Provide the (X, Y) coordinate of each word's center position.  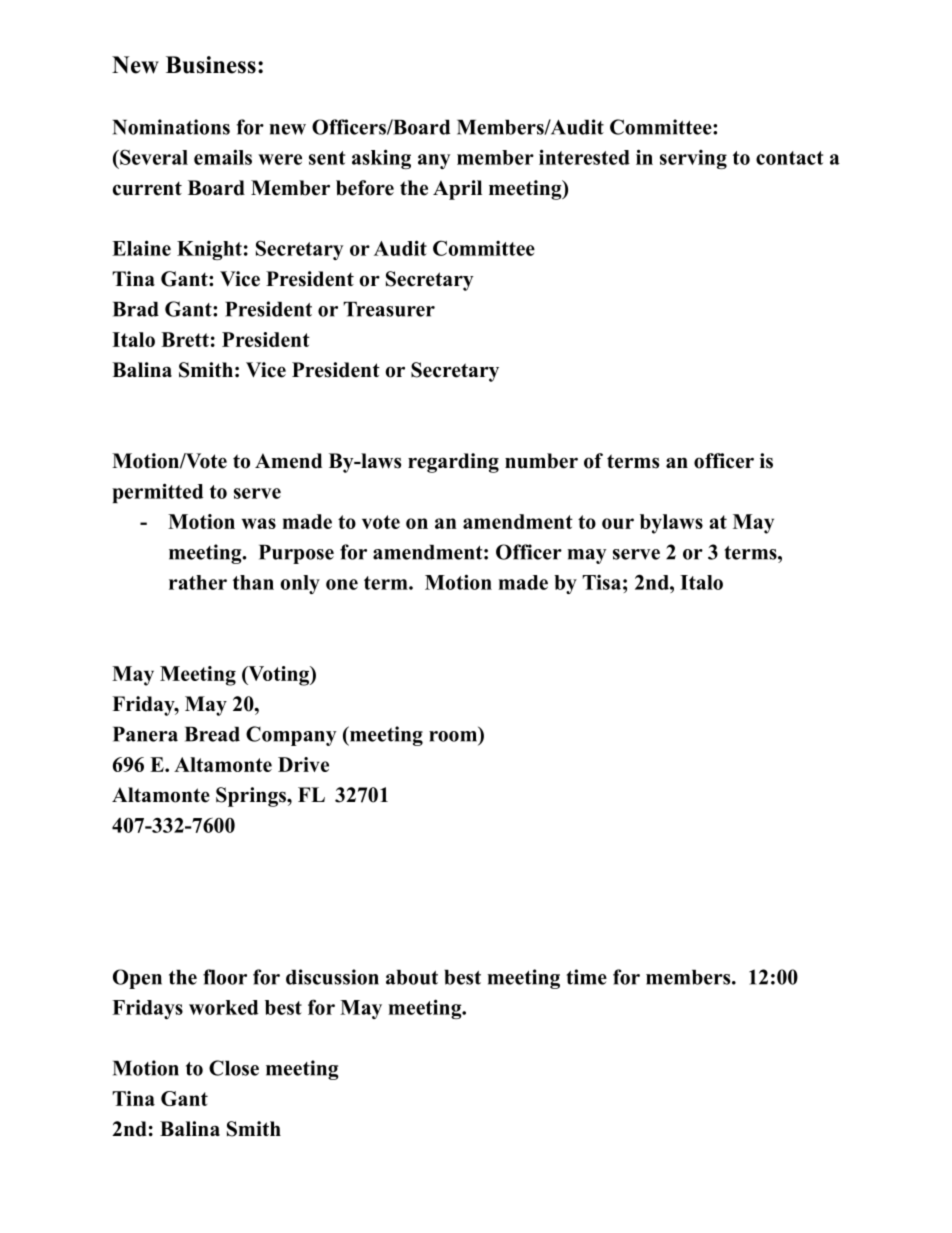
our (618, 523)
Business (211, 65)
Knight (209, 250)
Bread (212, 734)
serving (693, 159)
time (586, 977)
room (453, 736)
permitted (157, 493)
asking (381, 159)
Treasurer (389, 309)
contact (789, 158)
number (541, 461)
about (412, 977)
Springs (252, 797)
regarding (453, 463)
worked (223, 1007)
